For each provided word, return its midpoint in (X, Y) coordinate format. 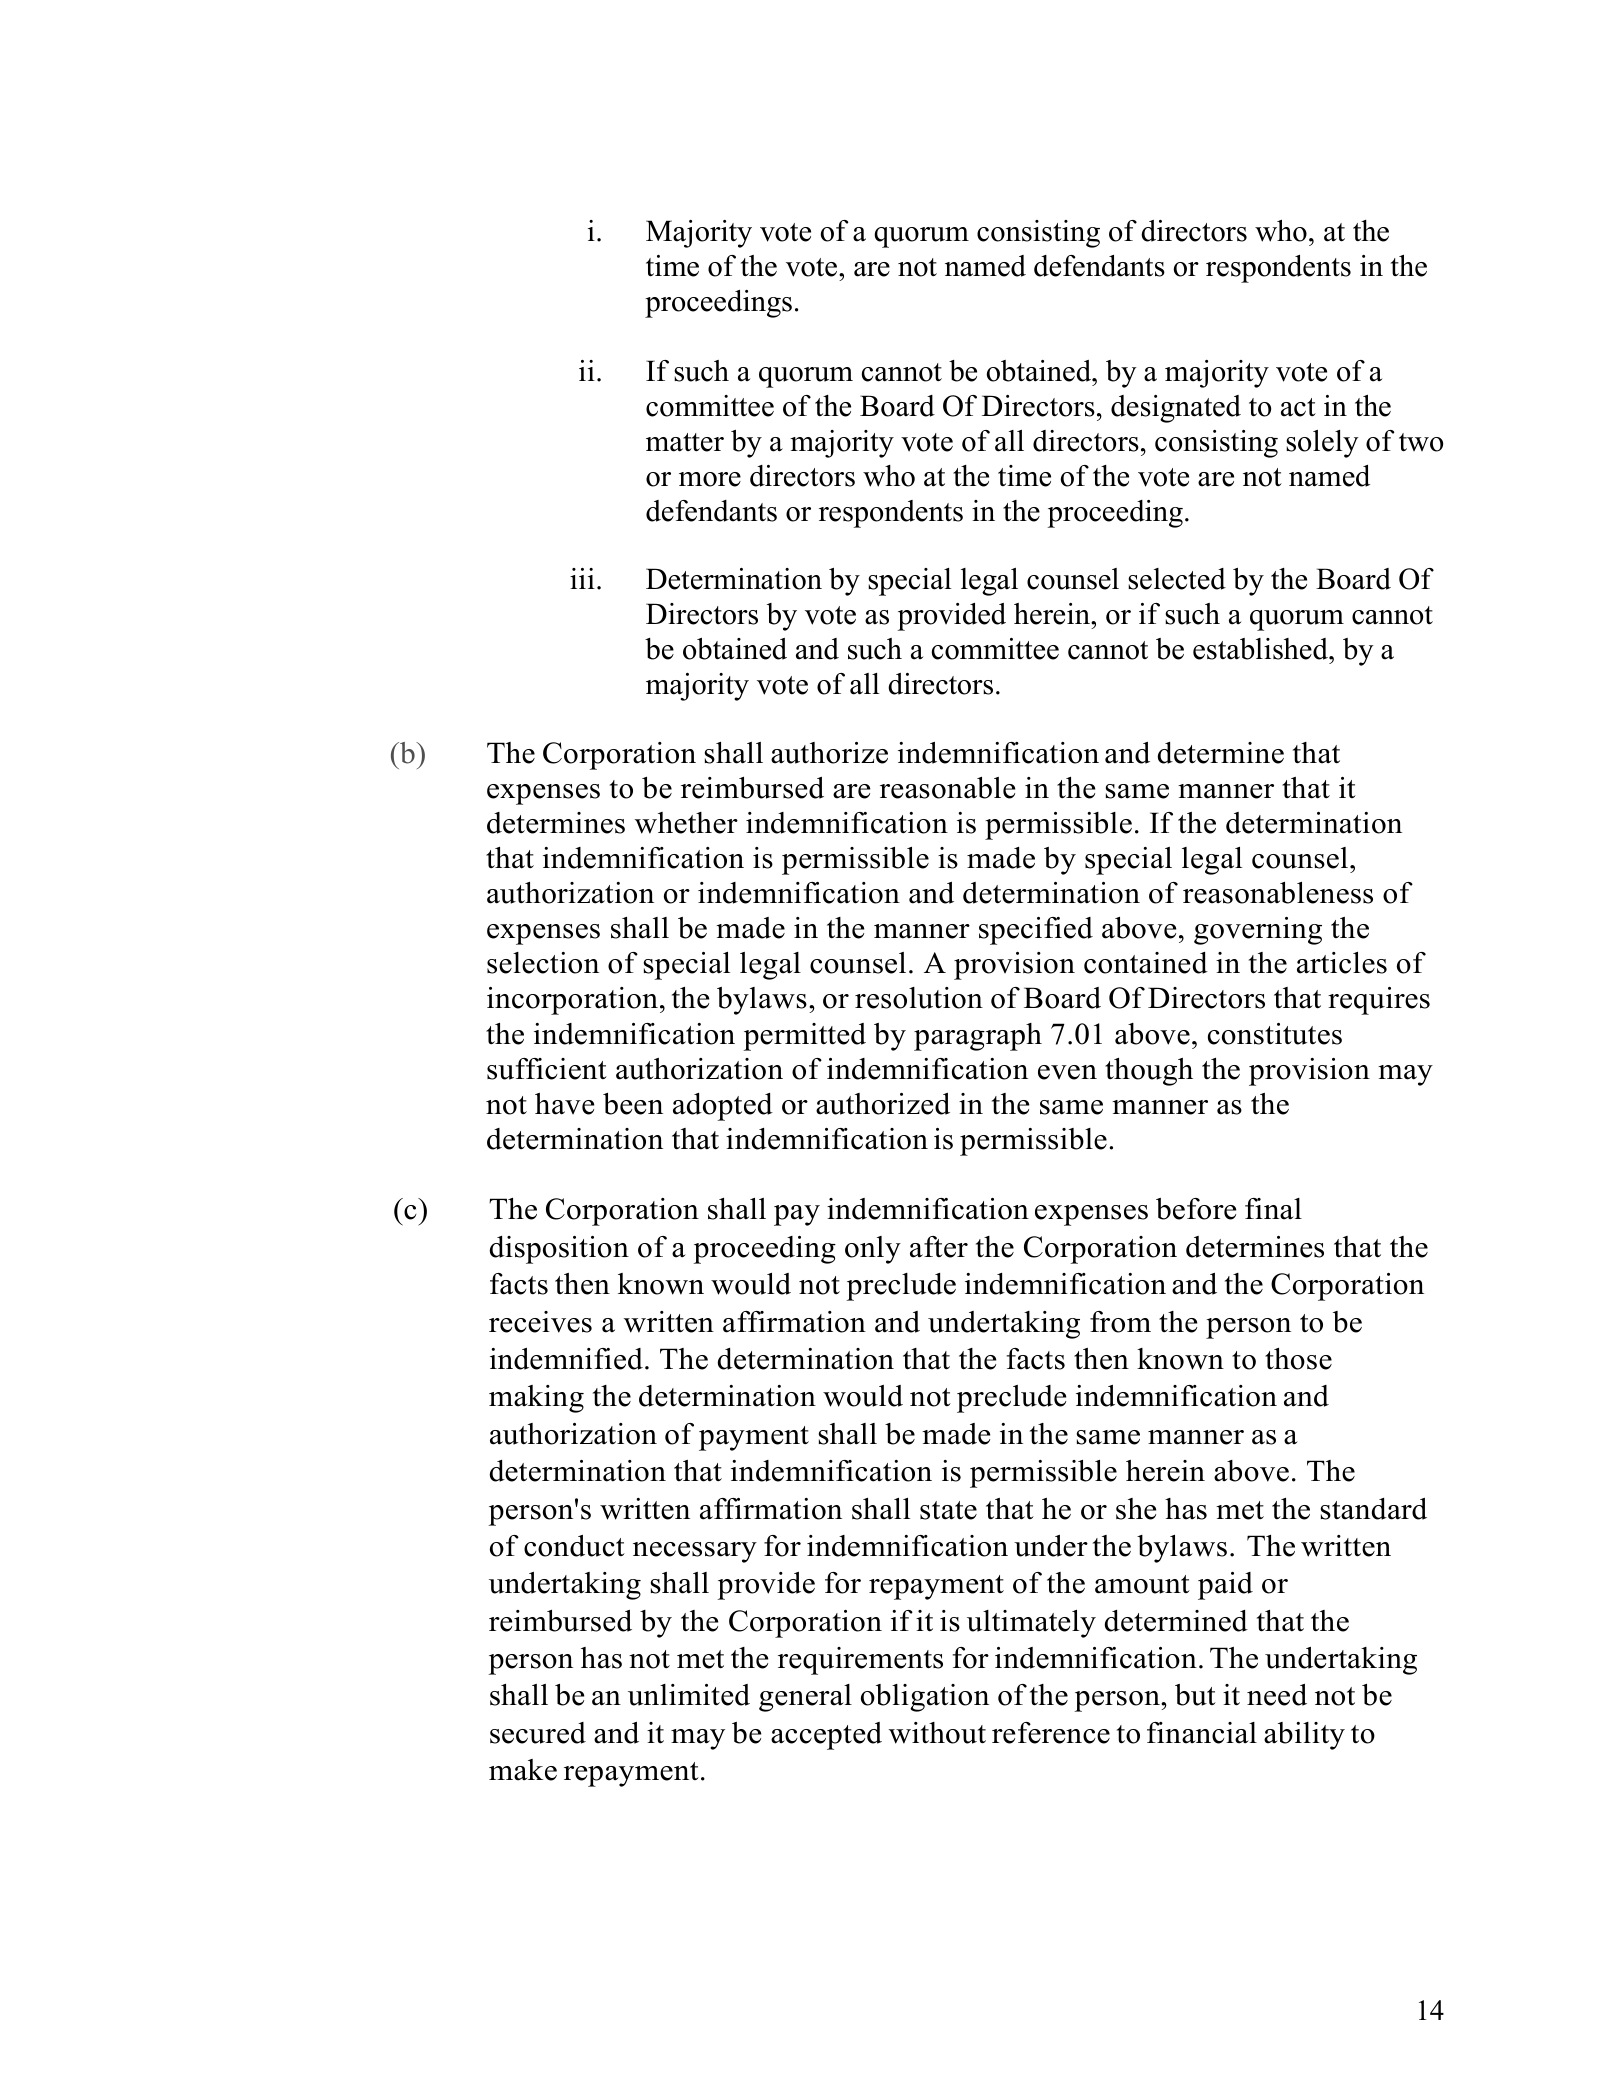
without (937, 1733)
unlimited (689, 1695)
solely (1322, 444)
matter (685, 442)
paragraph (978, 1037)
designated (1176, 409)
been (633, 1104)
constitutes (1275, 1034)
